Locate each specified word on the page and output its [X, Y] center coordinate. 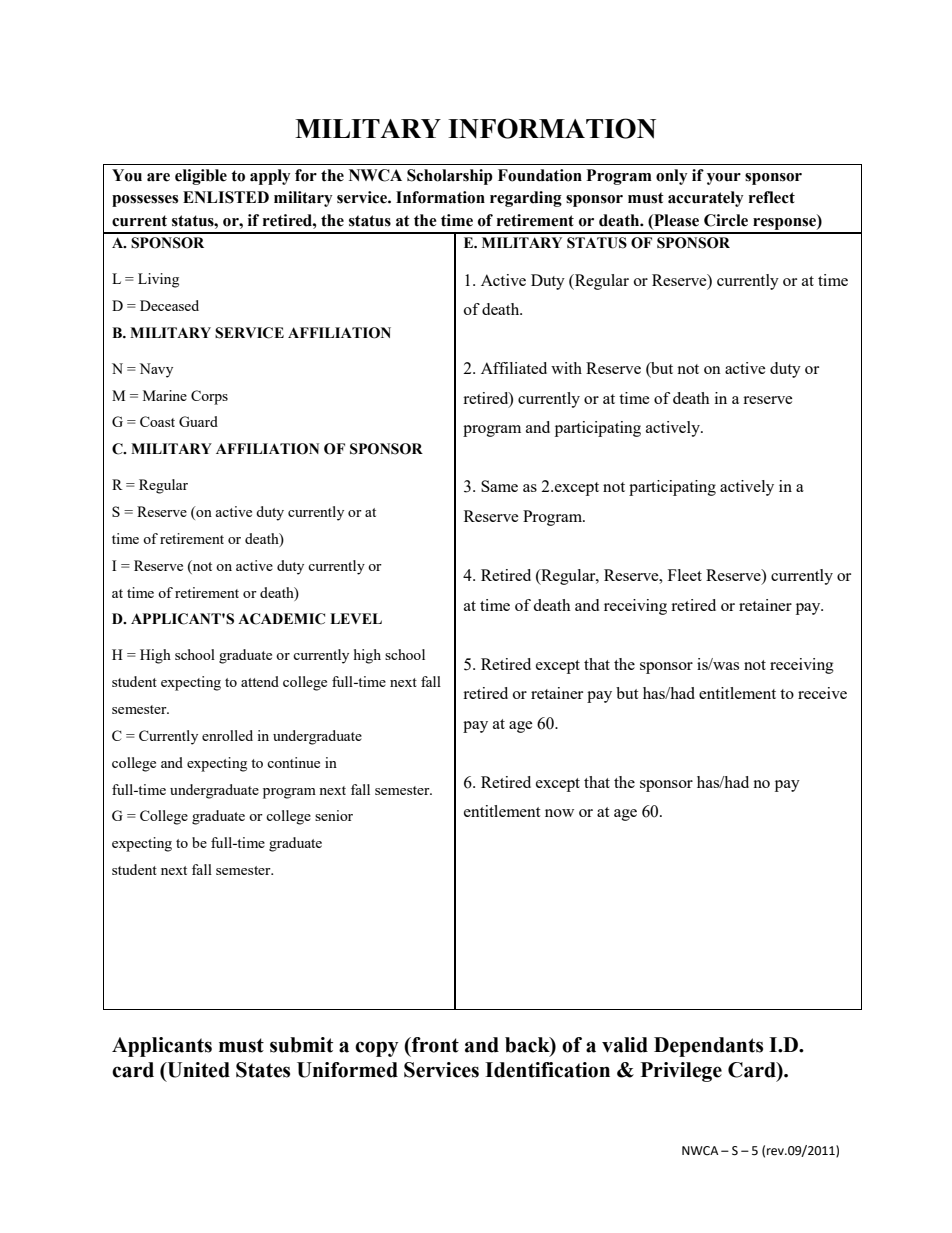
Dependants [708, 1047]
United [197, 1070]
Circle [726, 220]
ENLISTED [226, 197]
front [434, 1045]
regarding [526, 199]
